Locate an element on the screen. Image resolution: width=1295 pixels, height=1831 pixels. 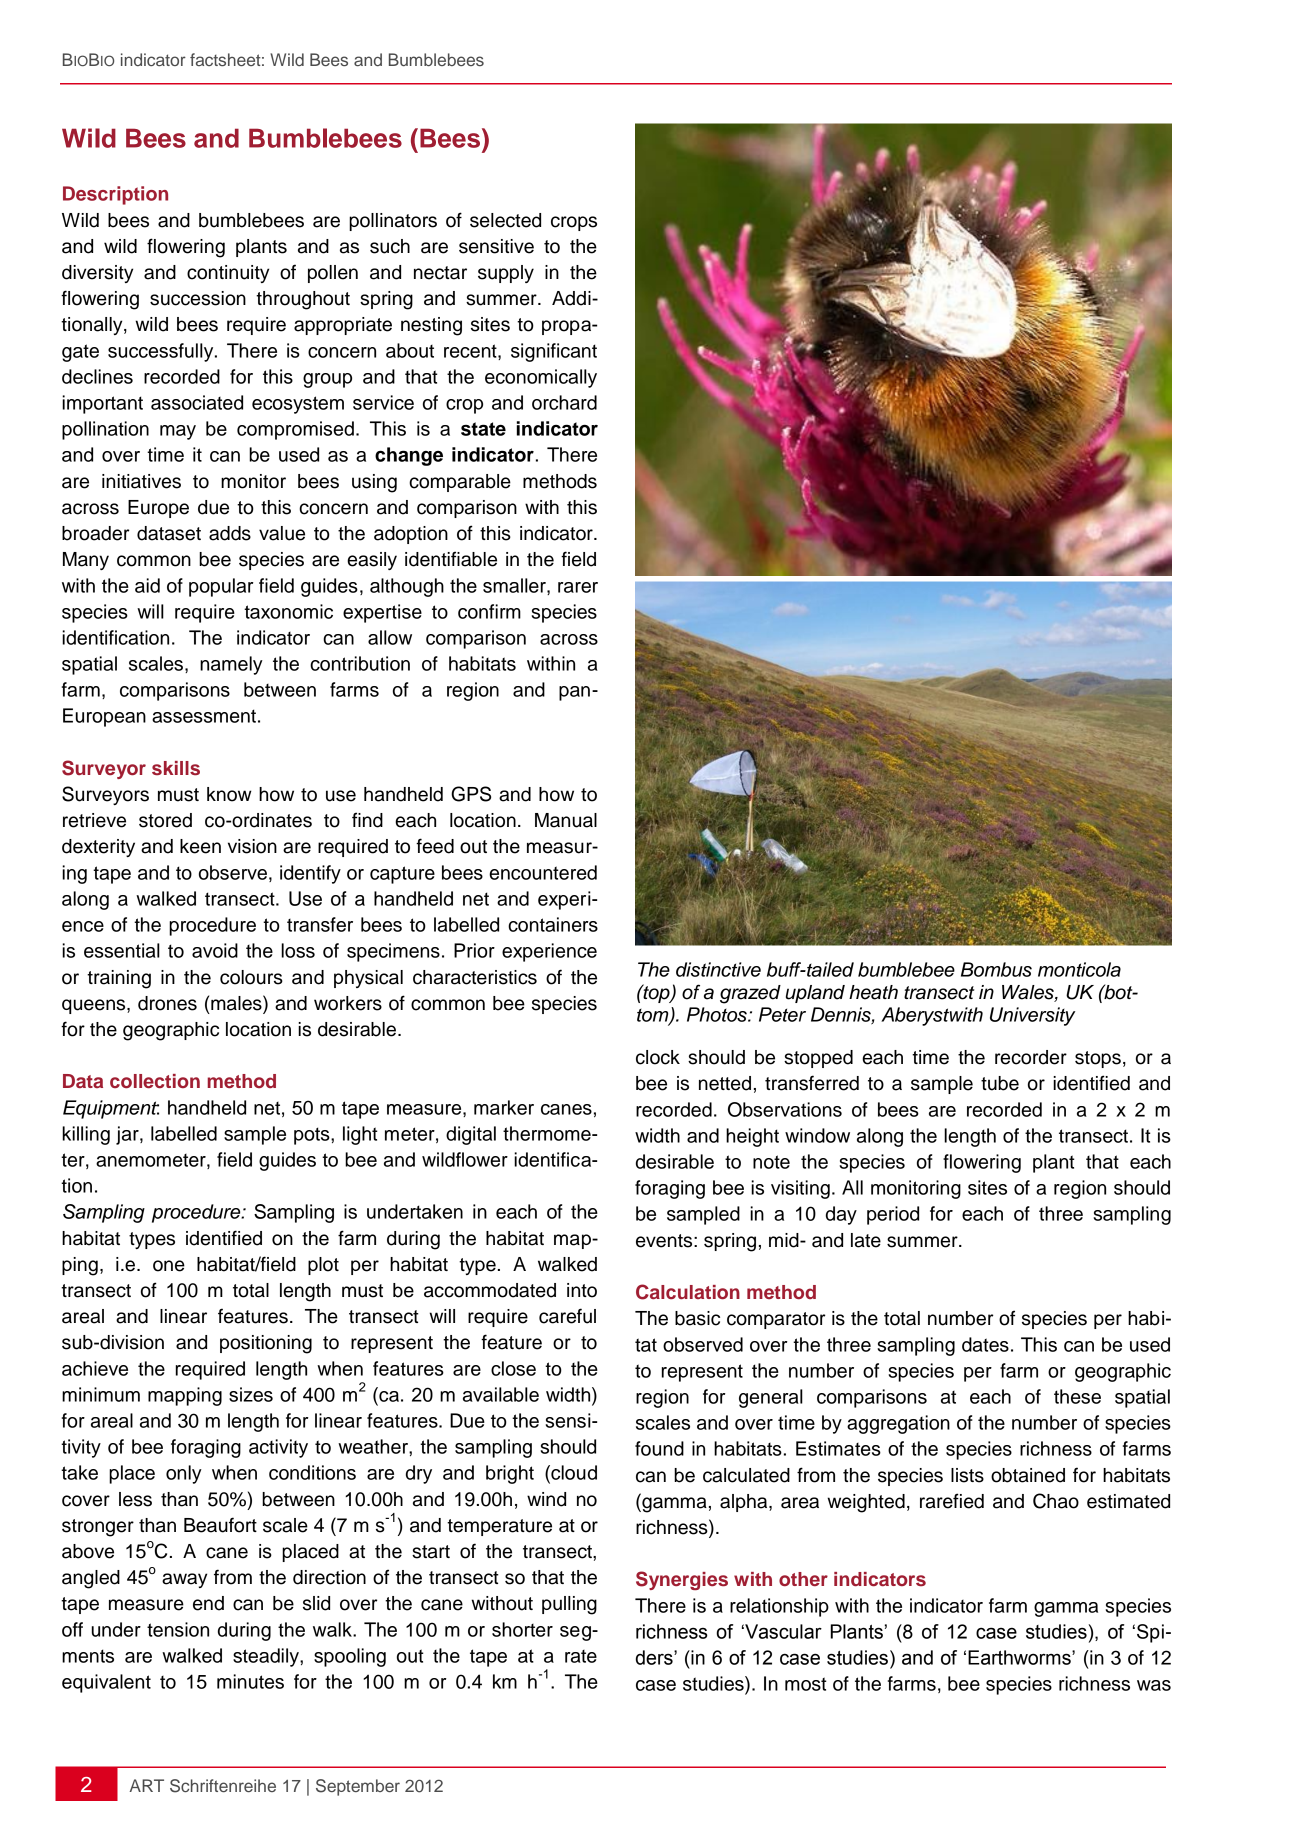
significant is located at coordinates (554, 352).
